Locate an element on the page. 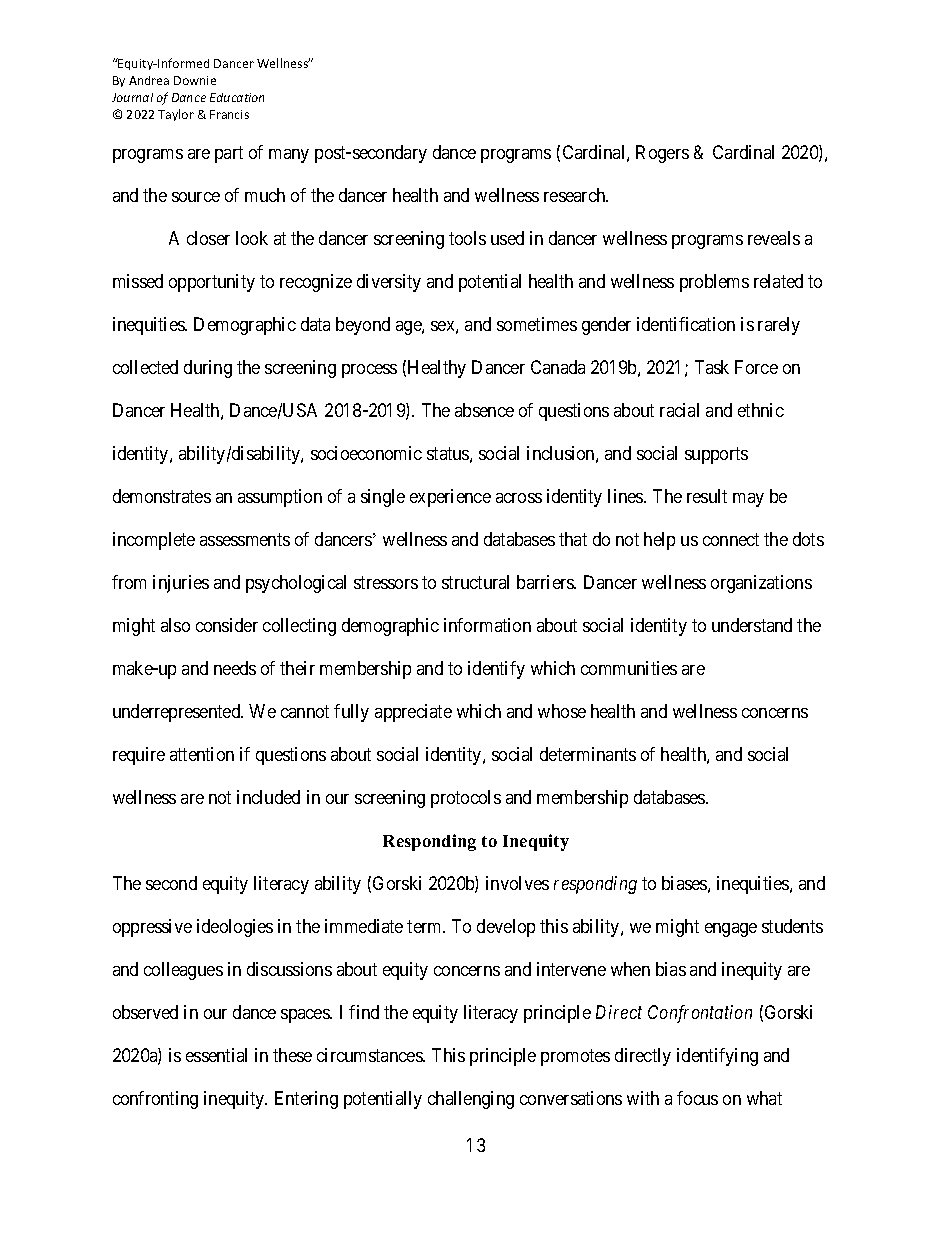  supports is located at coordinates (716, 455).
